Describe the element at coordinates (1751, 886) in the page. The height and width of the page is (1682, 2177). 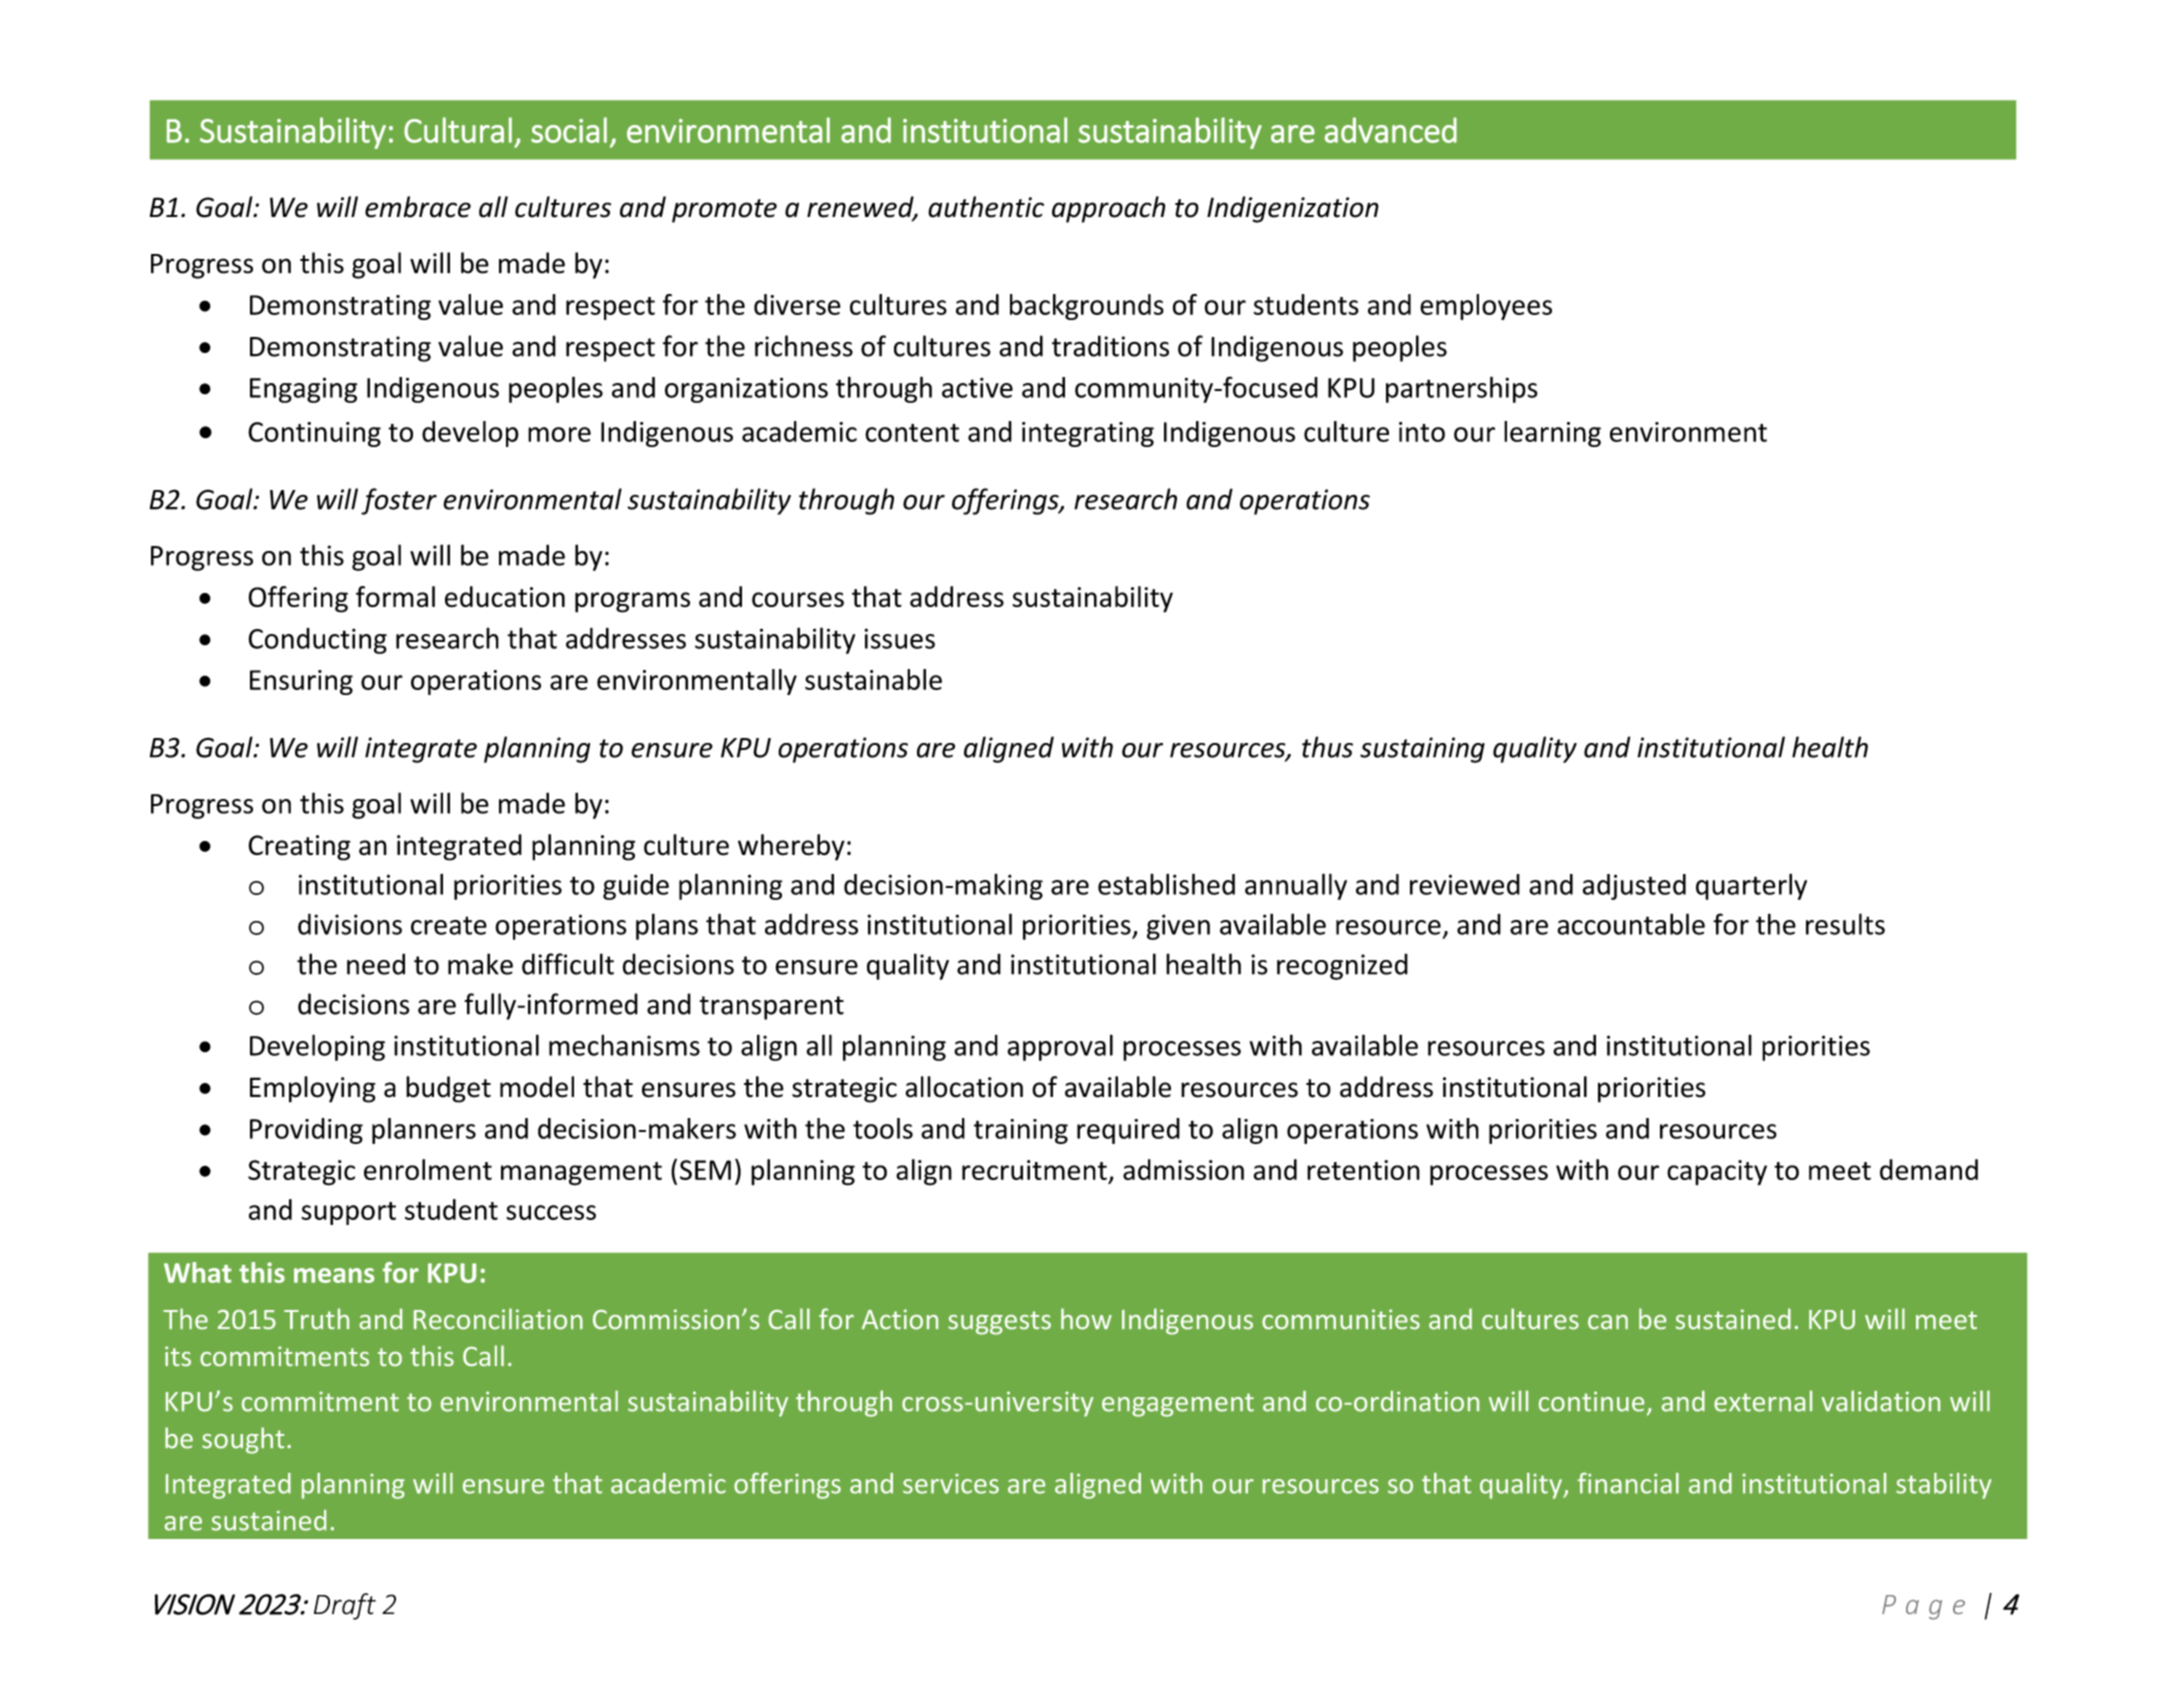
I see `quarterly` at that location.
